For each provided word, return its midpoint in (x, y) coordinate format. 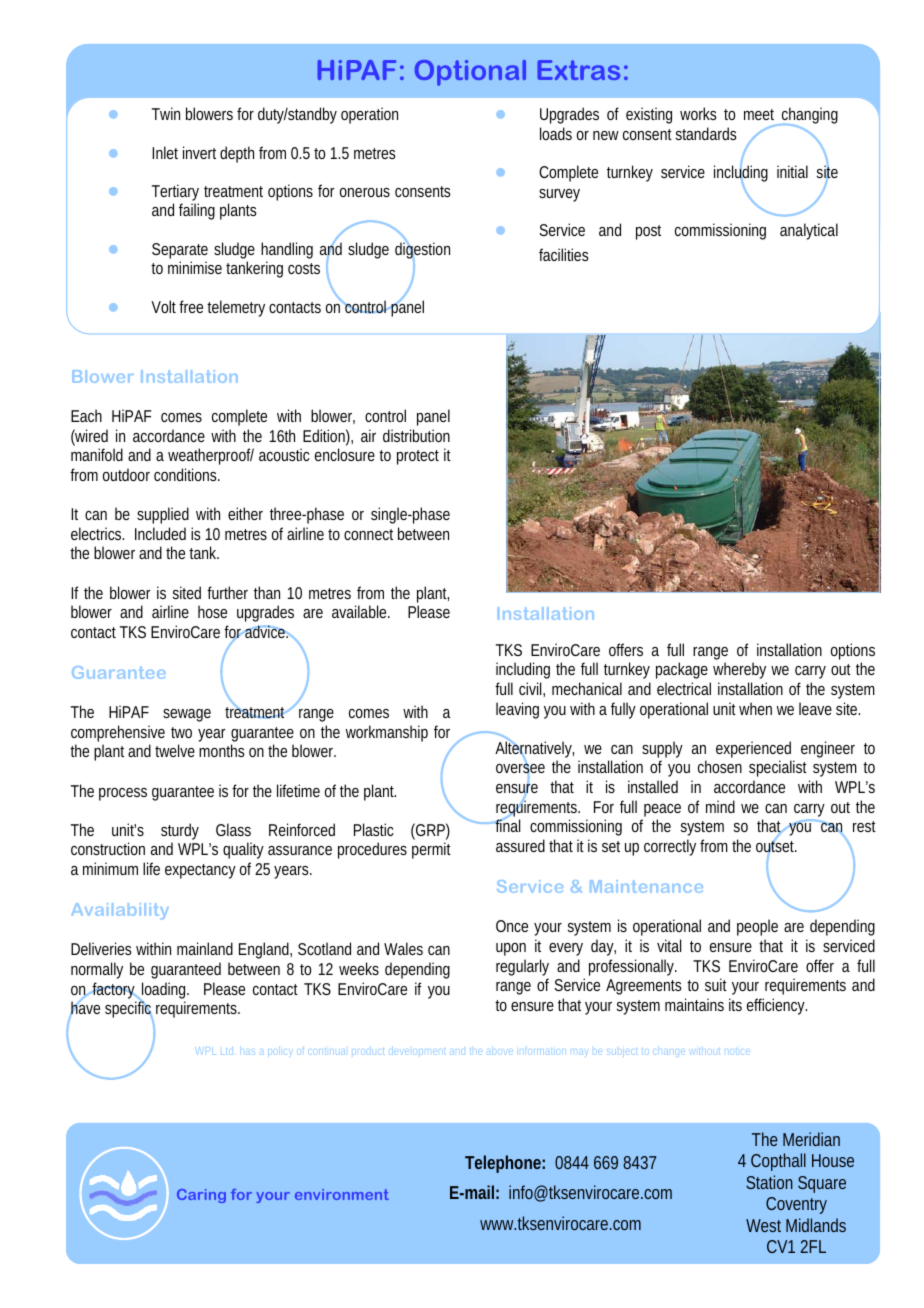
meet (759, 114)
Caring (201, 1196)
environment (342, 1194)
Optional (470, 73)
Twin (166, 113)
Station (769, 1182)
